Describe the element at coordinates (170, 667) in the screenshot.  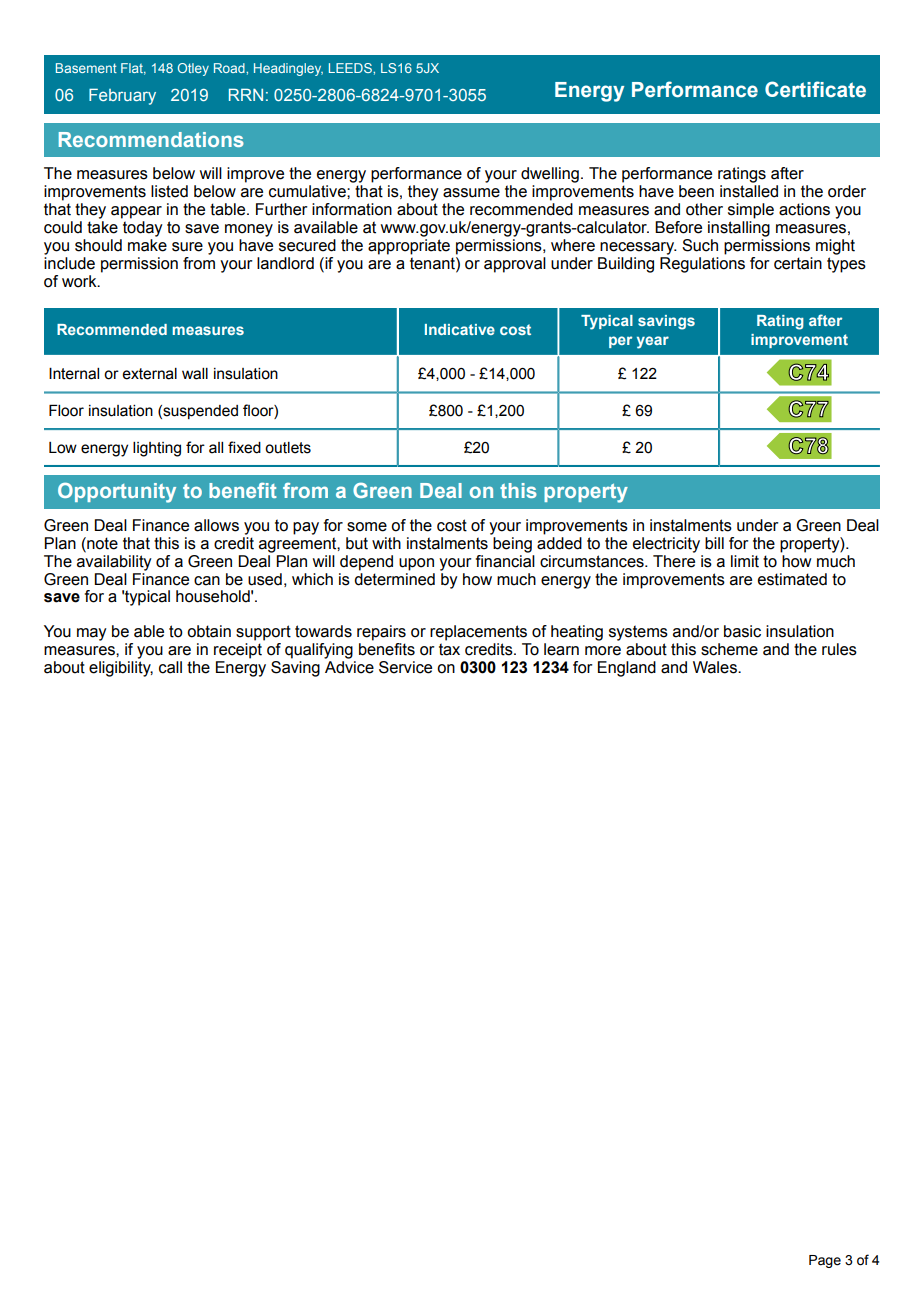
I see `call` at that location.
